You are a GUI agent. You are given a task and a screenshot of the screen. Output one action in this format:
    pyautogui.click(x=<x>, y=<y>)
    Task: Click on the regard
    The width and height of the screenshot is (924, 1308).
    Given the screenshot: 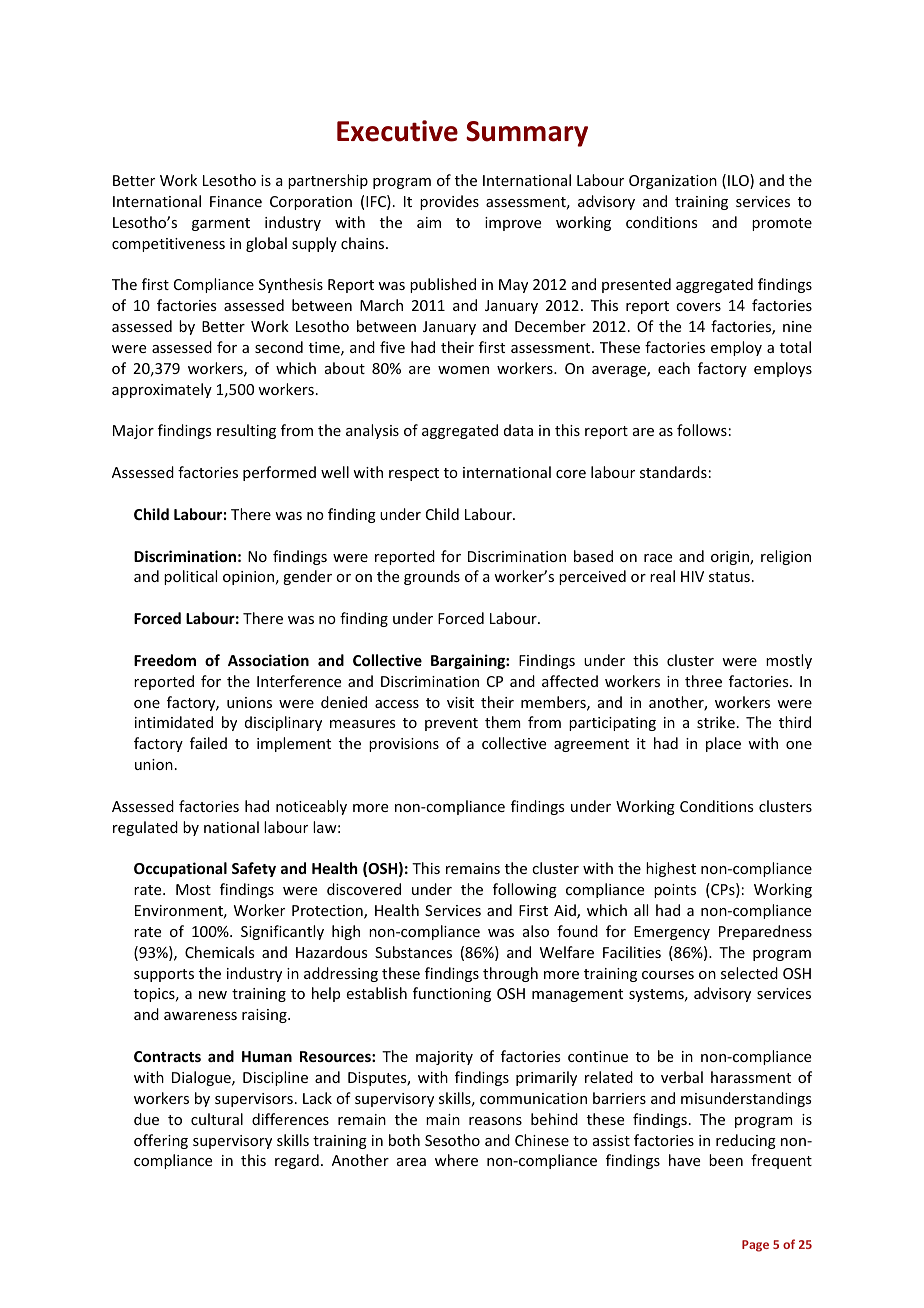 What is the action you would take?
    pyautogui.click(x=297, y=1161)
